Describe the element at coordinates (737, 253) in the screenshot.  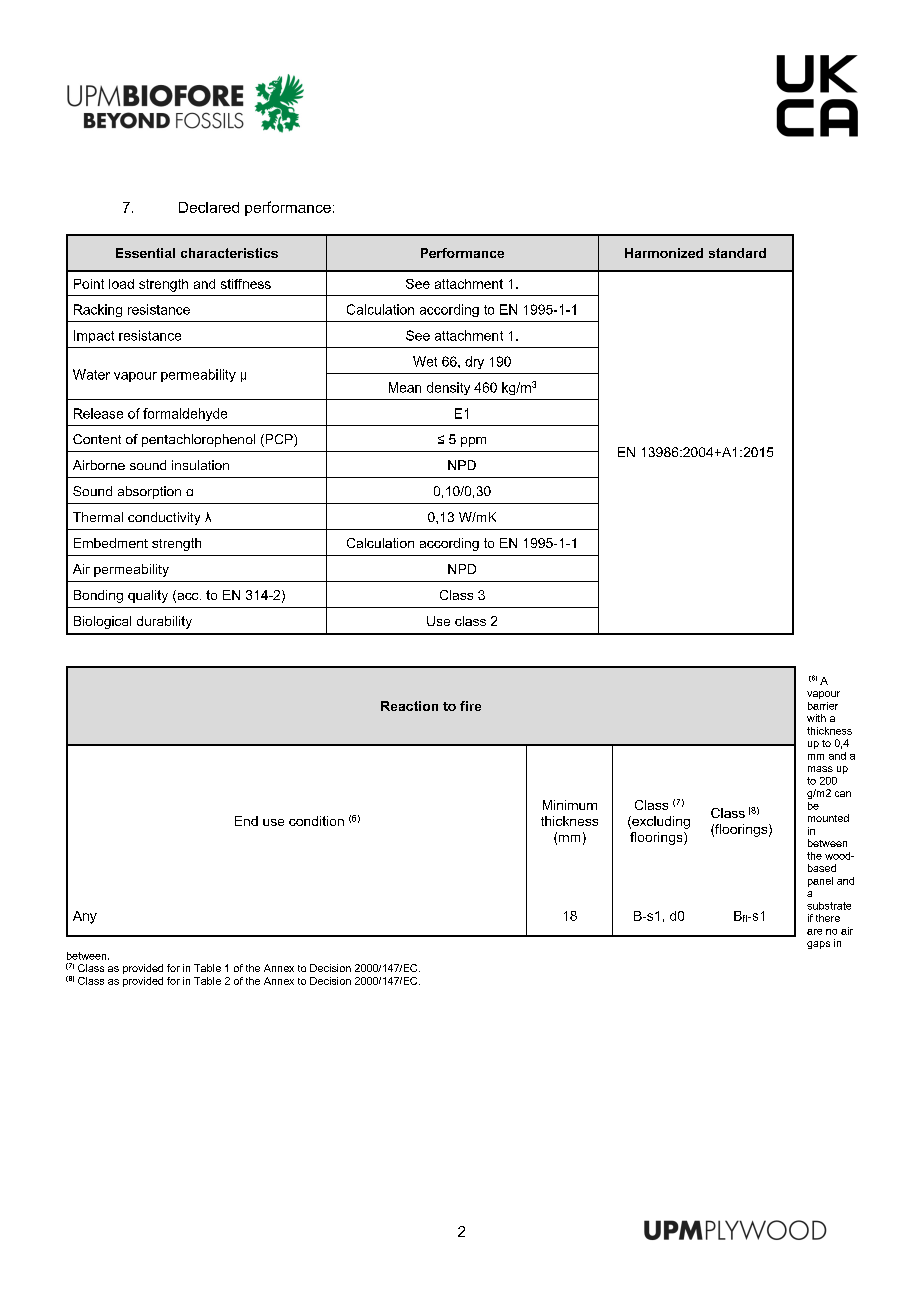
I see `standard` at that location.
